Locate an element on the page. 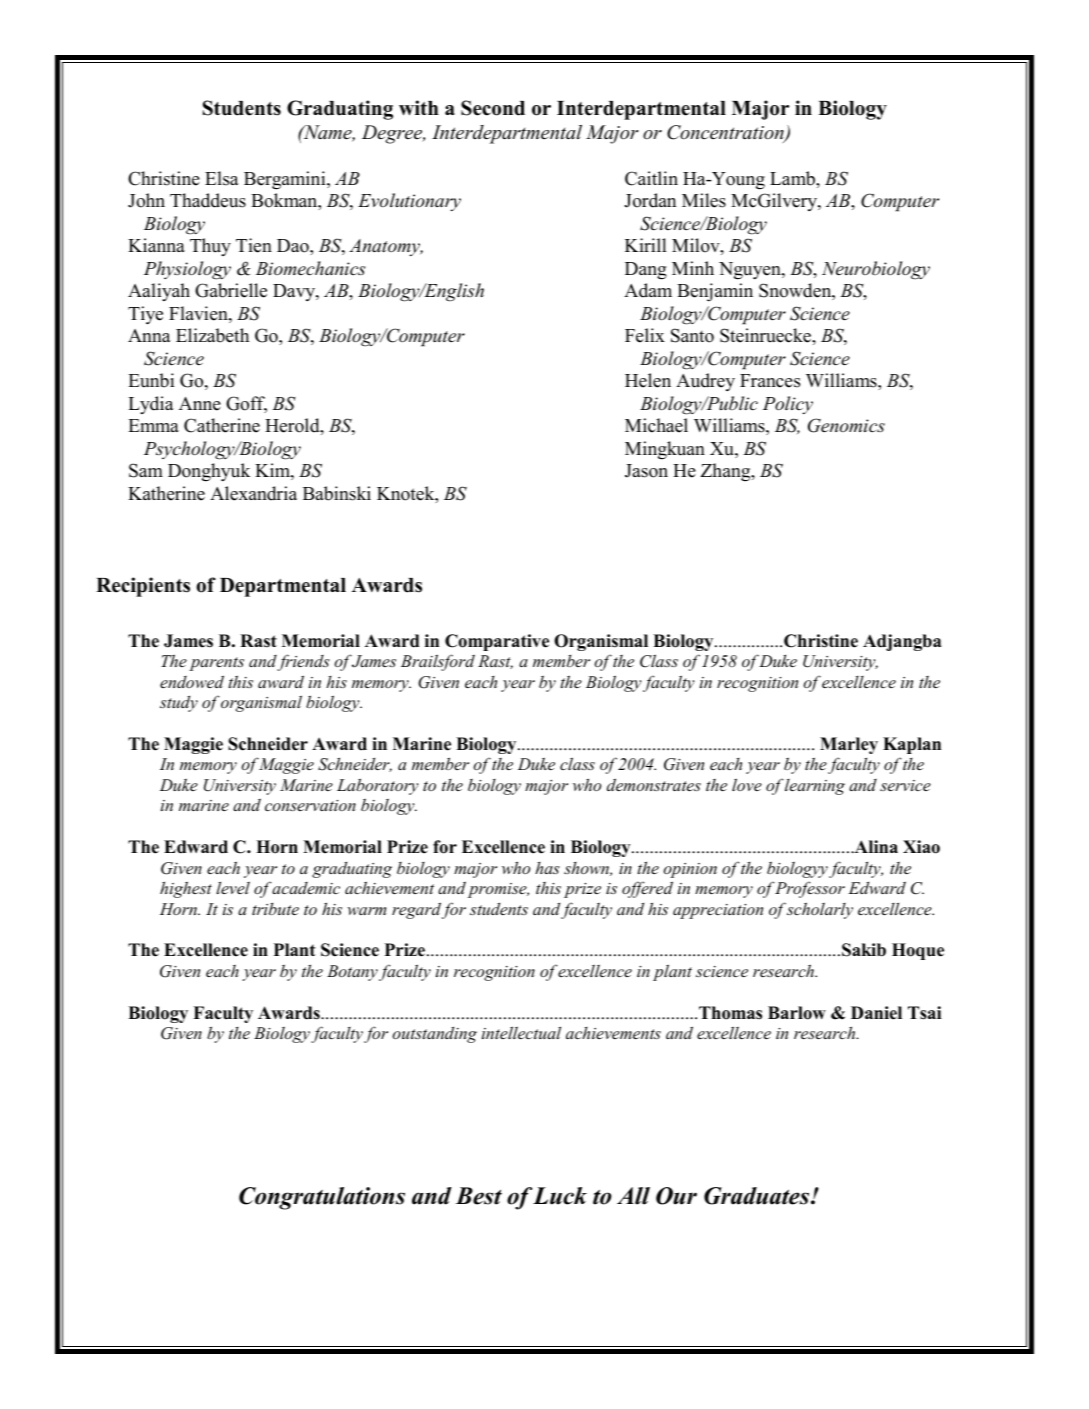  Luck is located at coordinates (560, 1196).
